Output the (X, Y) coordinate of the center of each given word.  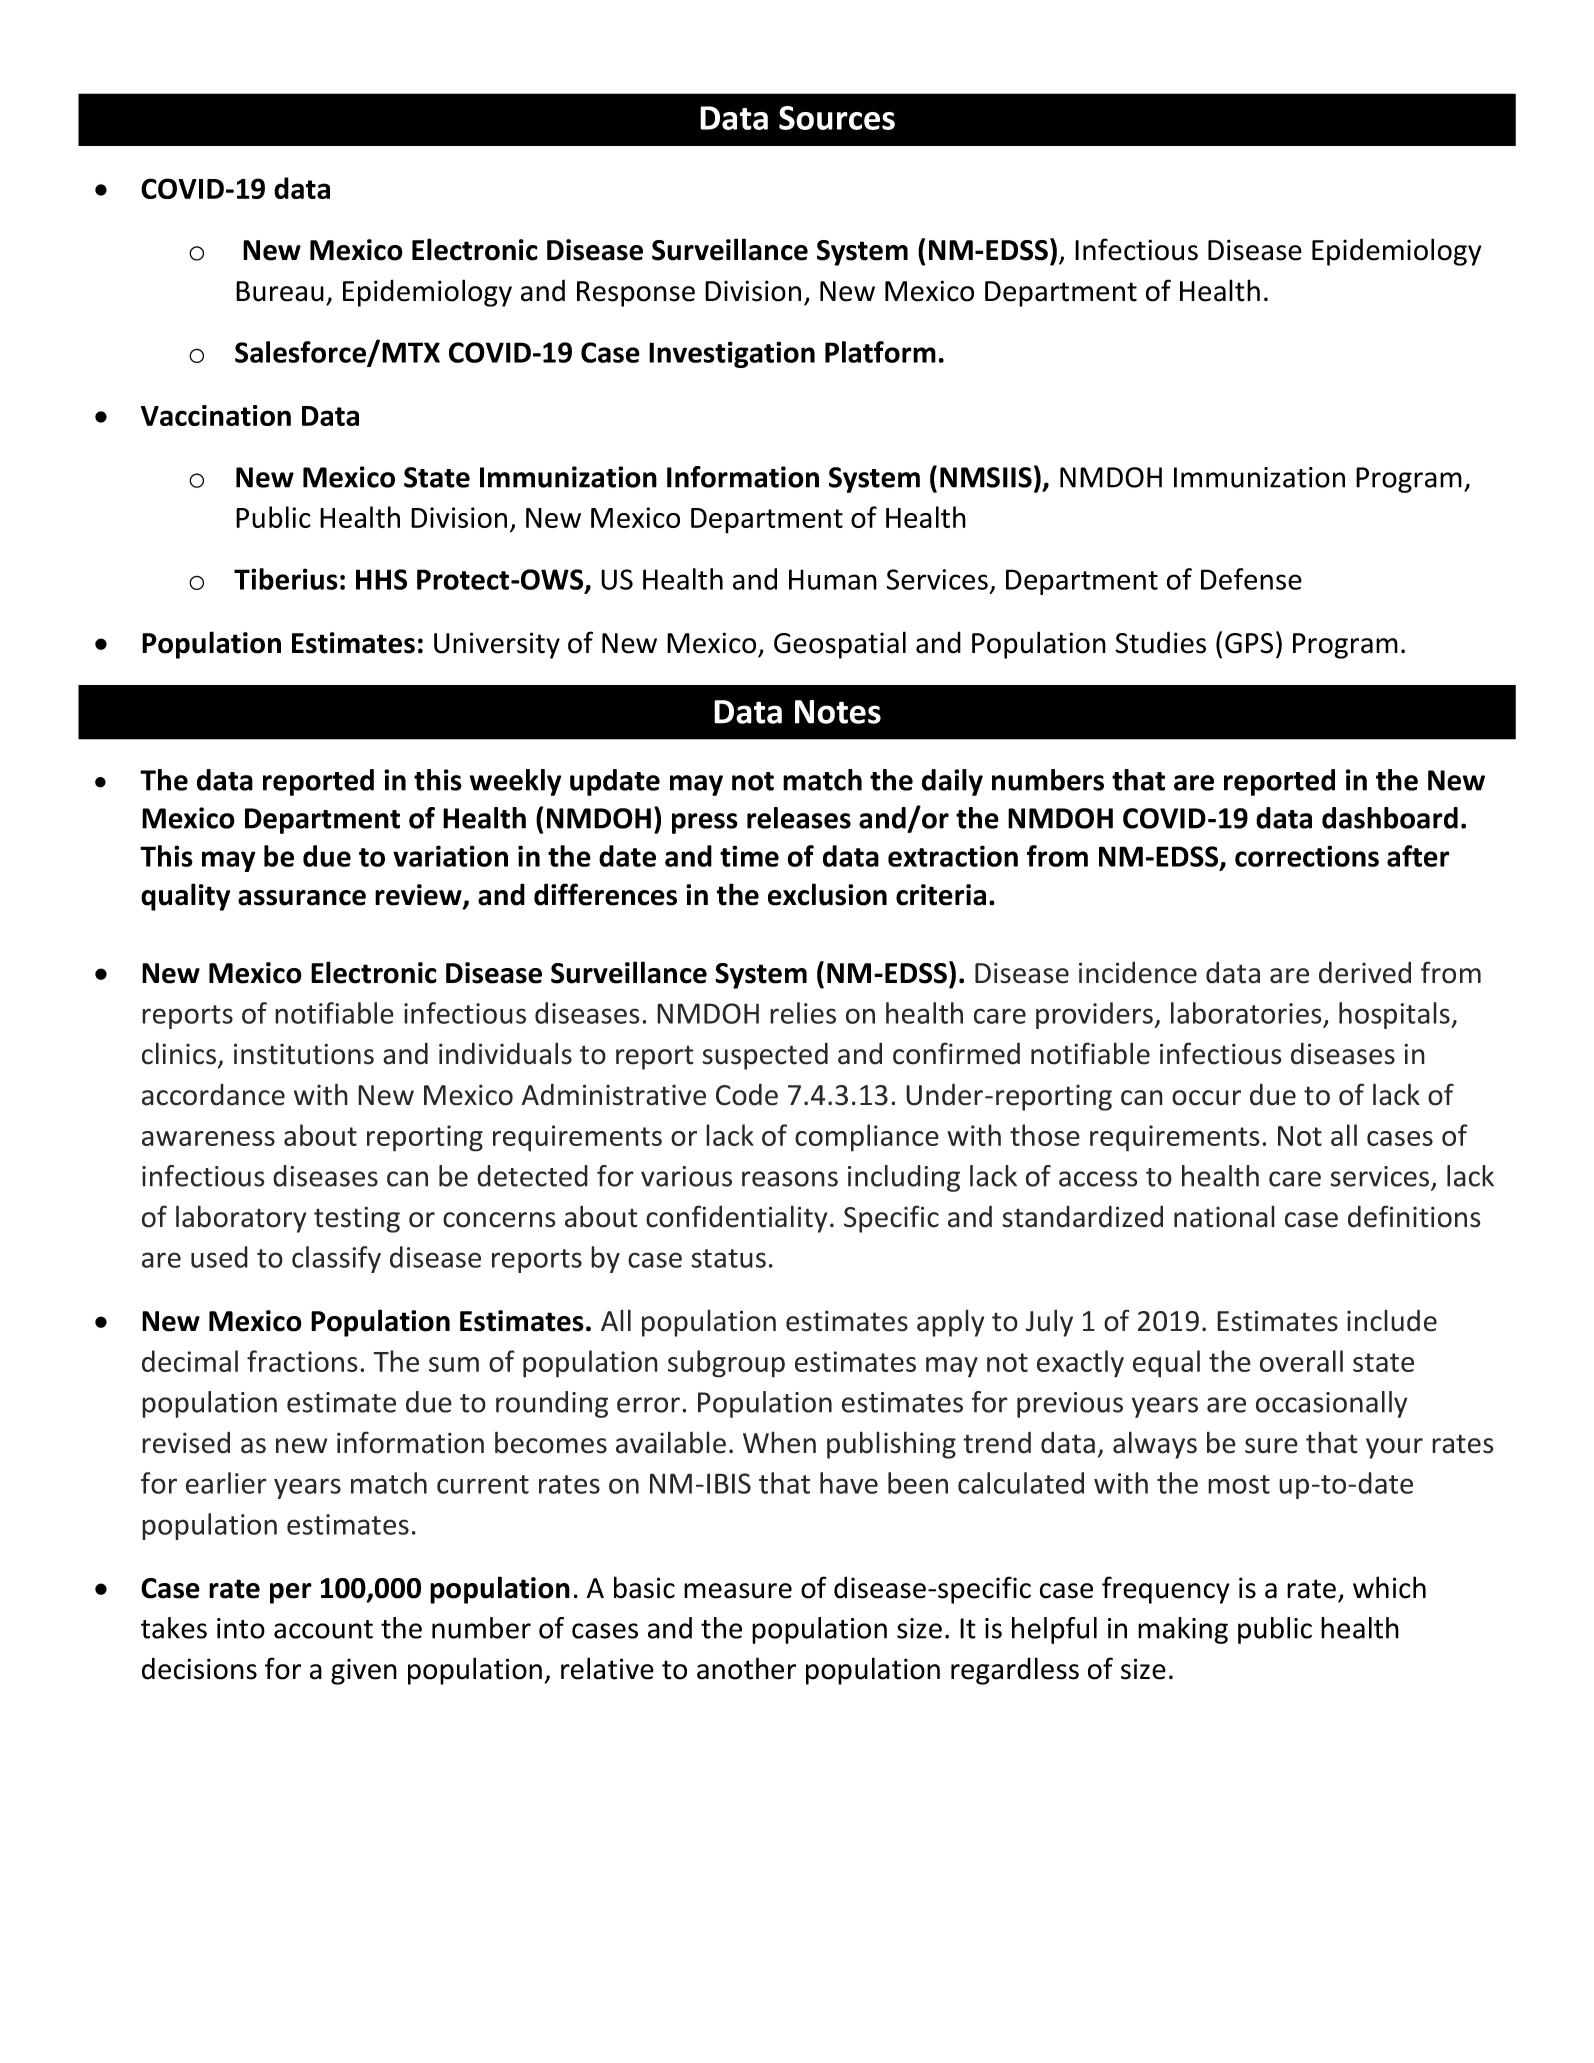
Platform (880, 352)
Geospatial (840, 645)
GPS (1249, 643)
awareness (208, 1138)
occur (1206, 1098)
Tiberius (286, 579)
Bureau (280, 291)
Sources (837, 118)
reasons (790, 1179)
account (323, 1629)
